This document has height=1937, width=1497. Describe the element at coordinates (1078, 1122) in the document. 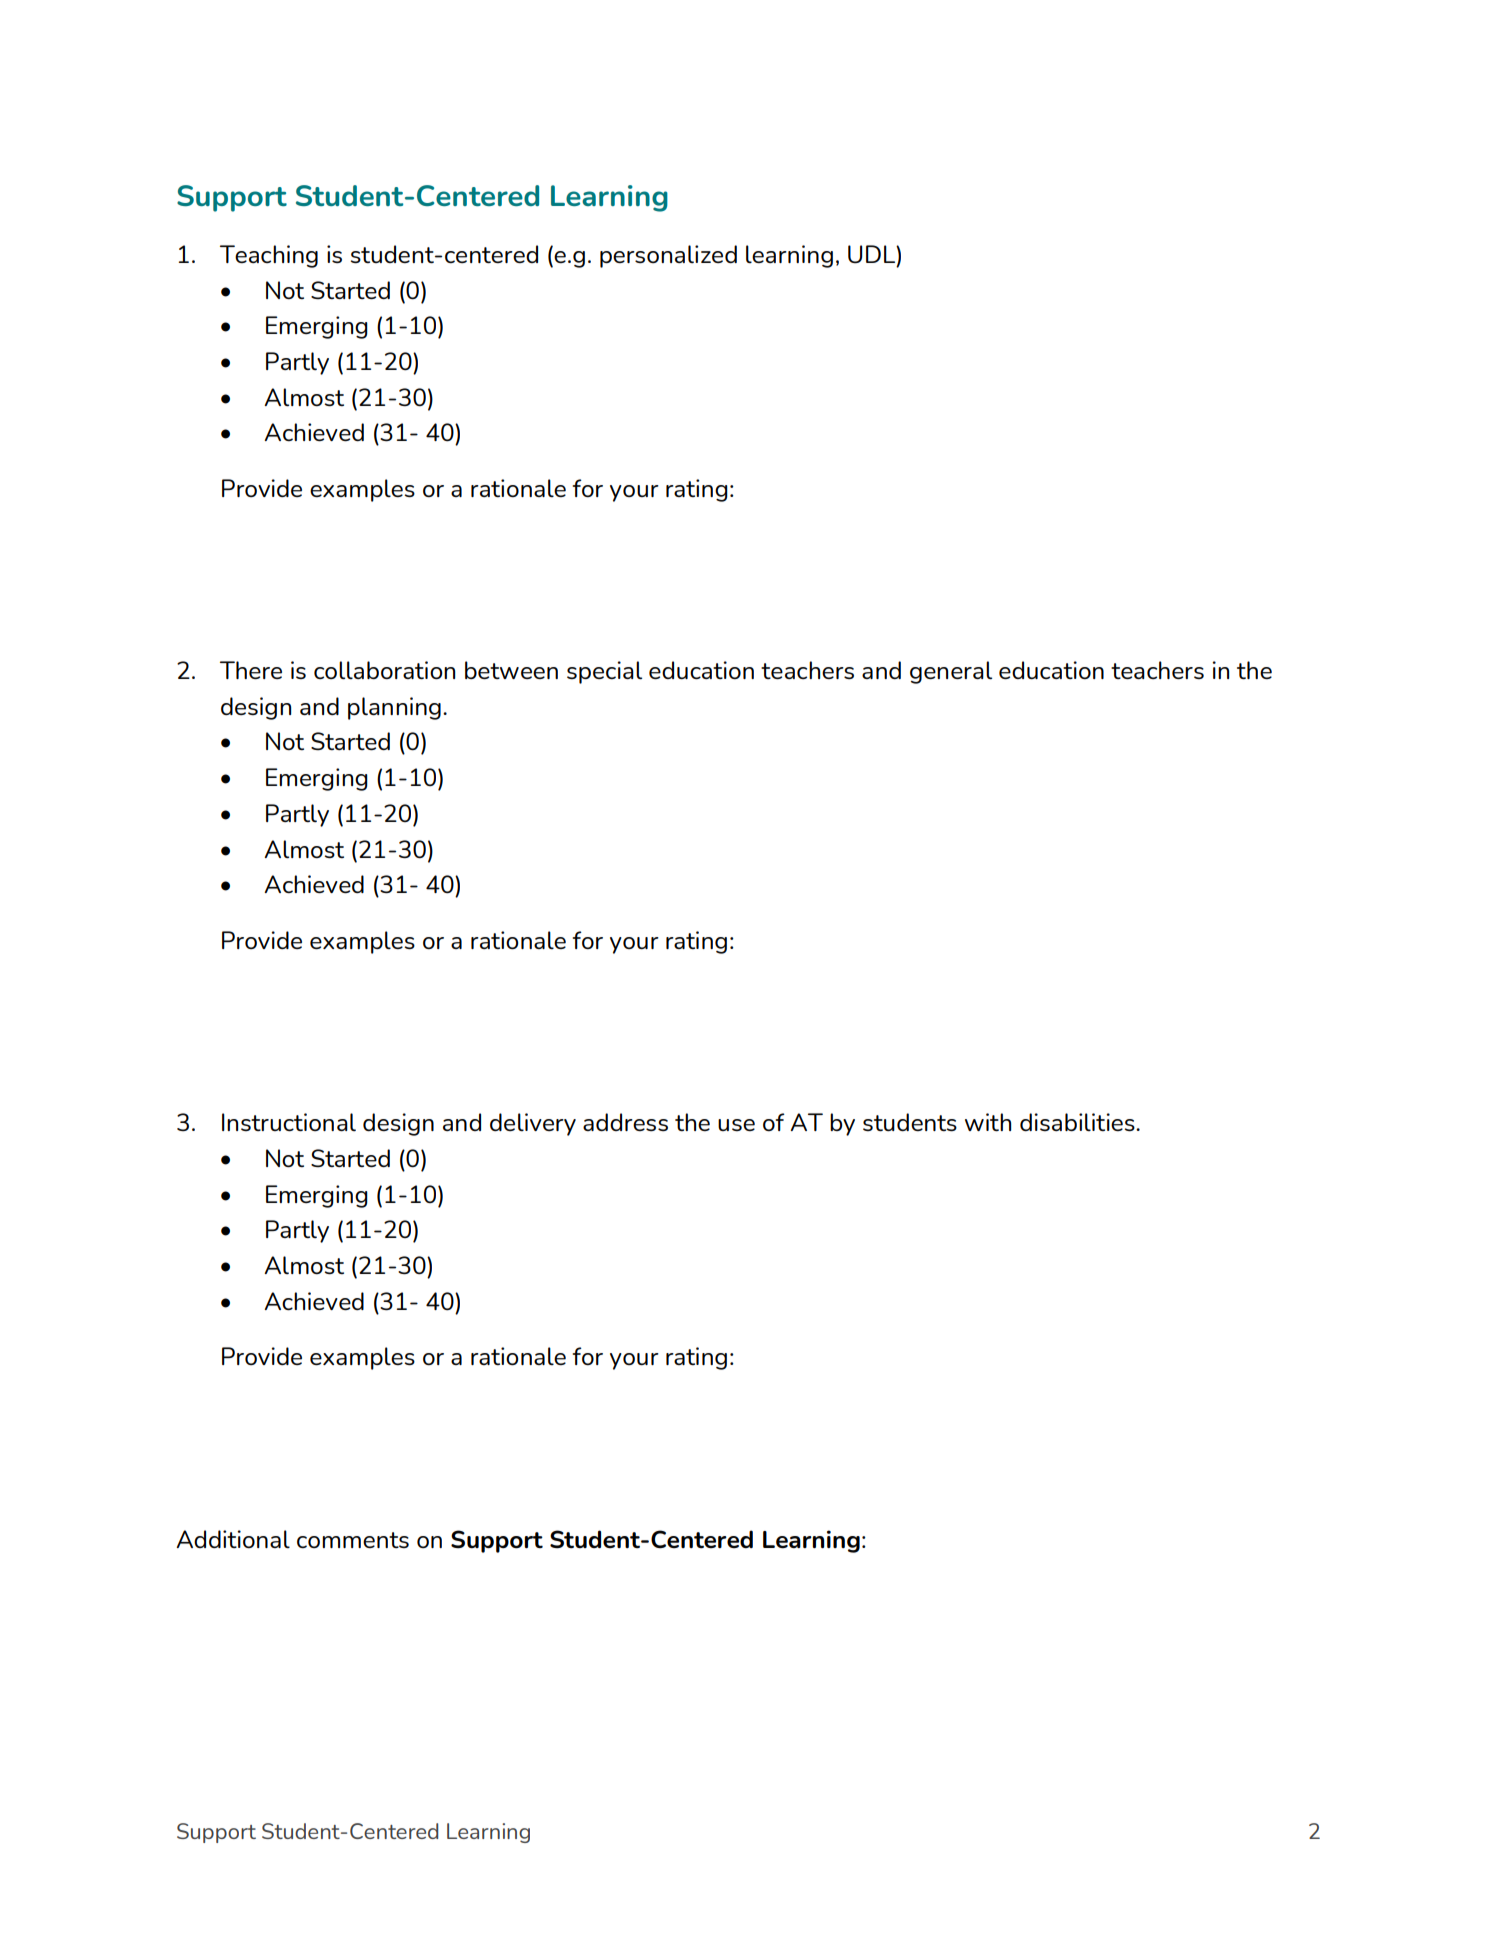

I see `disabilities` at that location.
